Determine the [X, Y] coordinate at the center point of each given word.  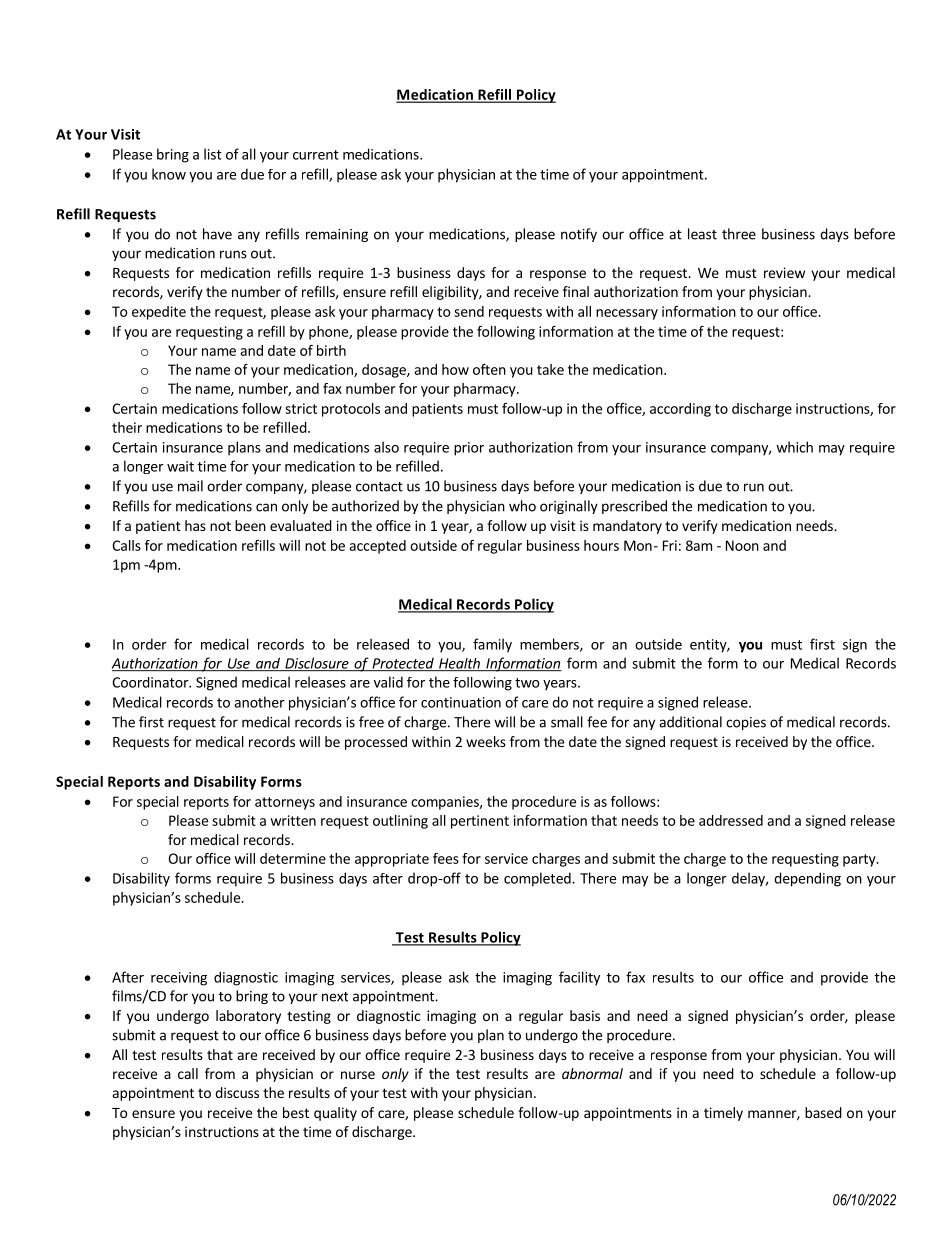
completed [538, 879]
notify [579, 235]
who [522, 506]
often [489, 369]
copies [746, 723]
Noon [742, 545]
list [213, 154]
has [195, 525]
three [739, 234]
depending [807, 879]
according [680, 410]
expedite [159, 313]
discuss [237, 1092]
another [259, 702]
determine [293, 858]
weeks [486, 741]
